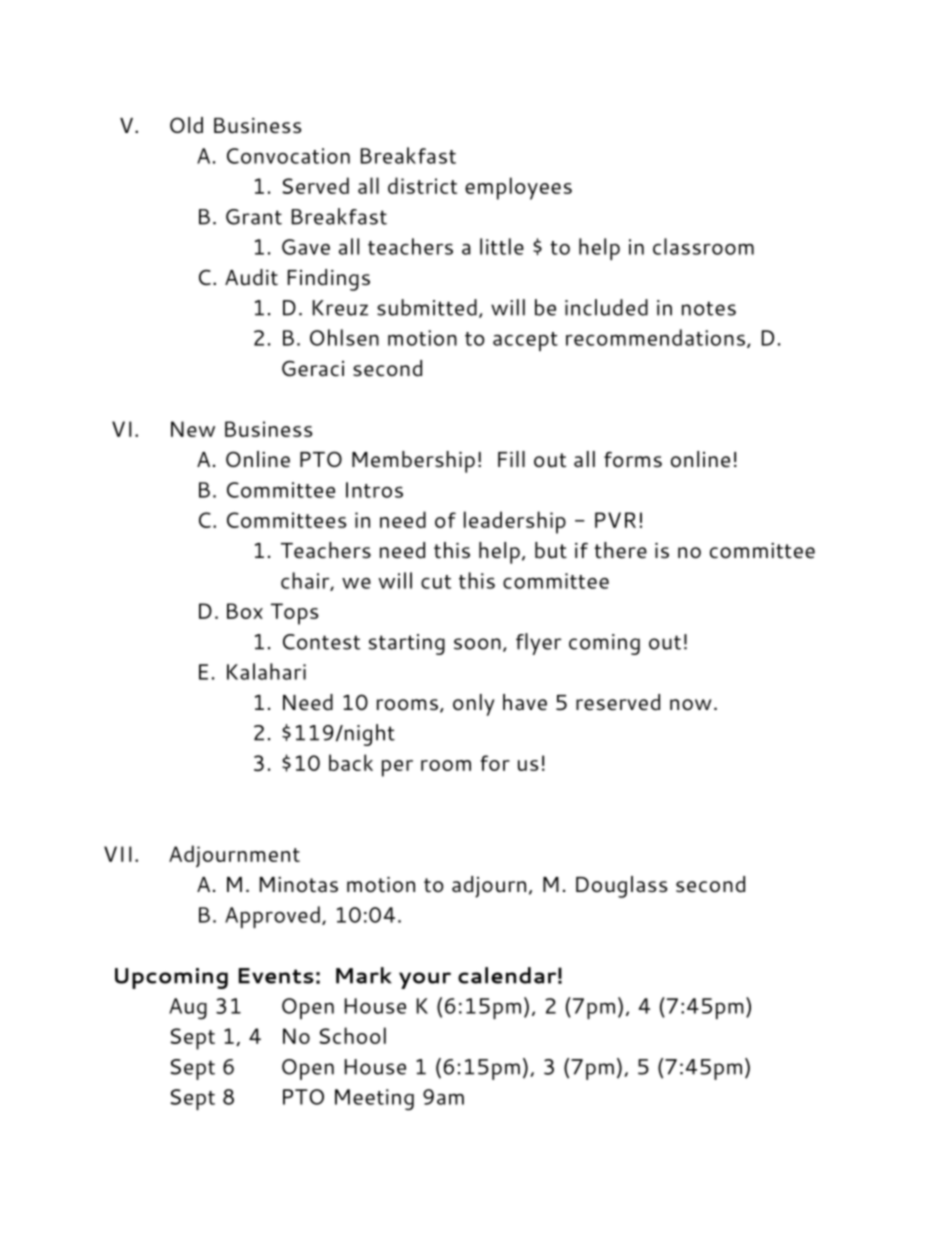 The width and height of the screenshot is (952, 1233). I want to click on Meeting, so click(374, 1100).
